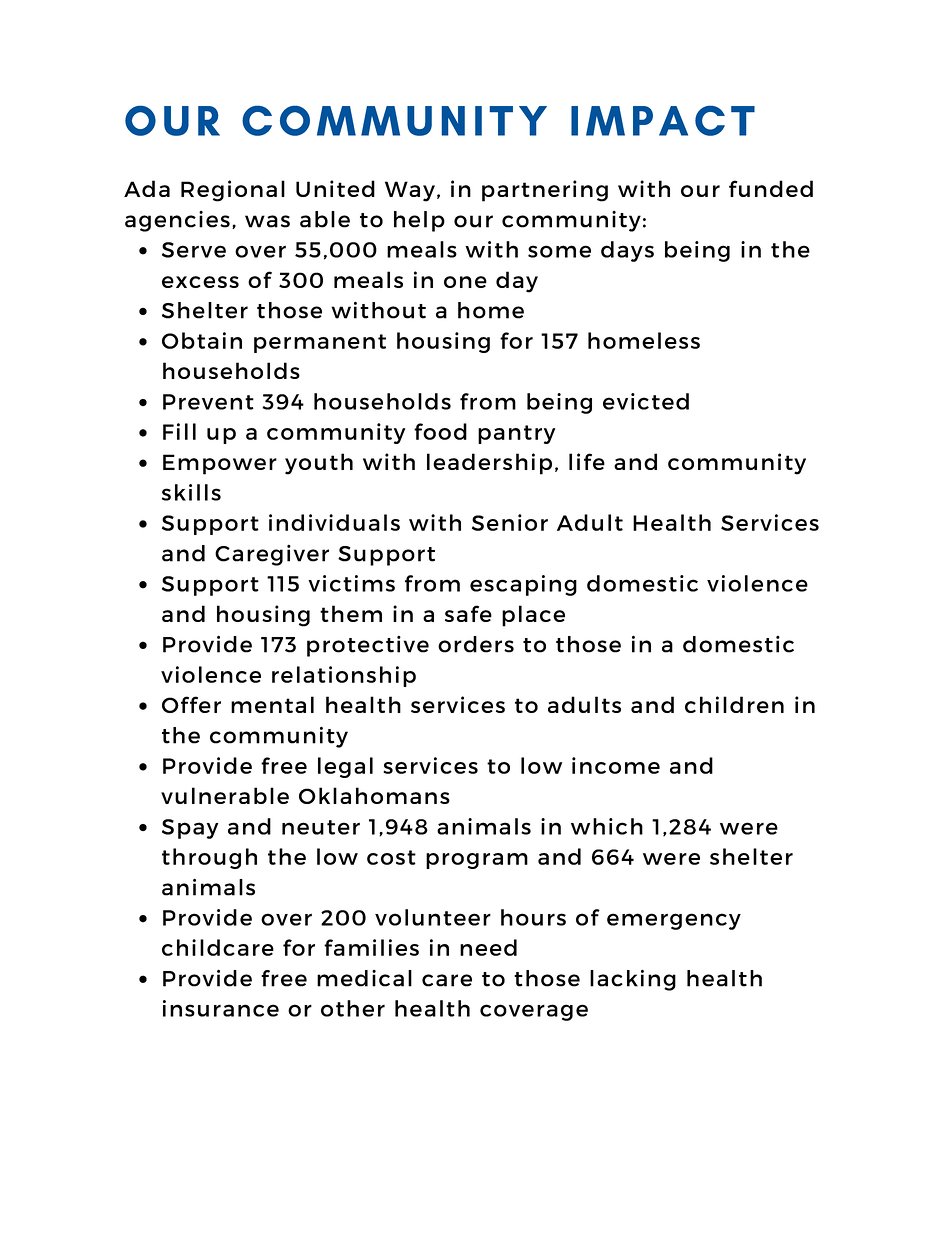  What do you see at coordinates (233, 191) in the image?
I see `Regional` at bounding box center [233, 191].
